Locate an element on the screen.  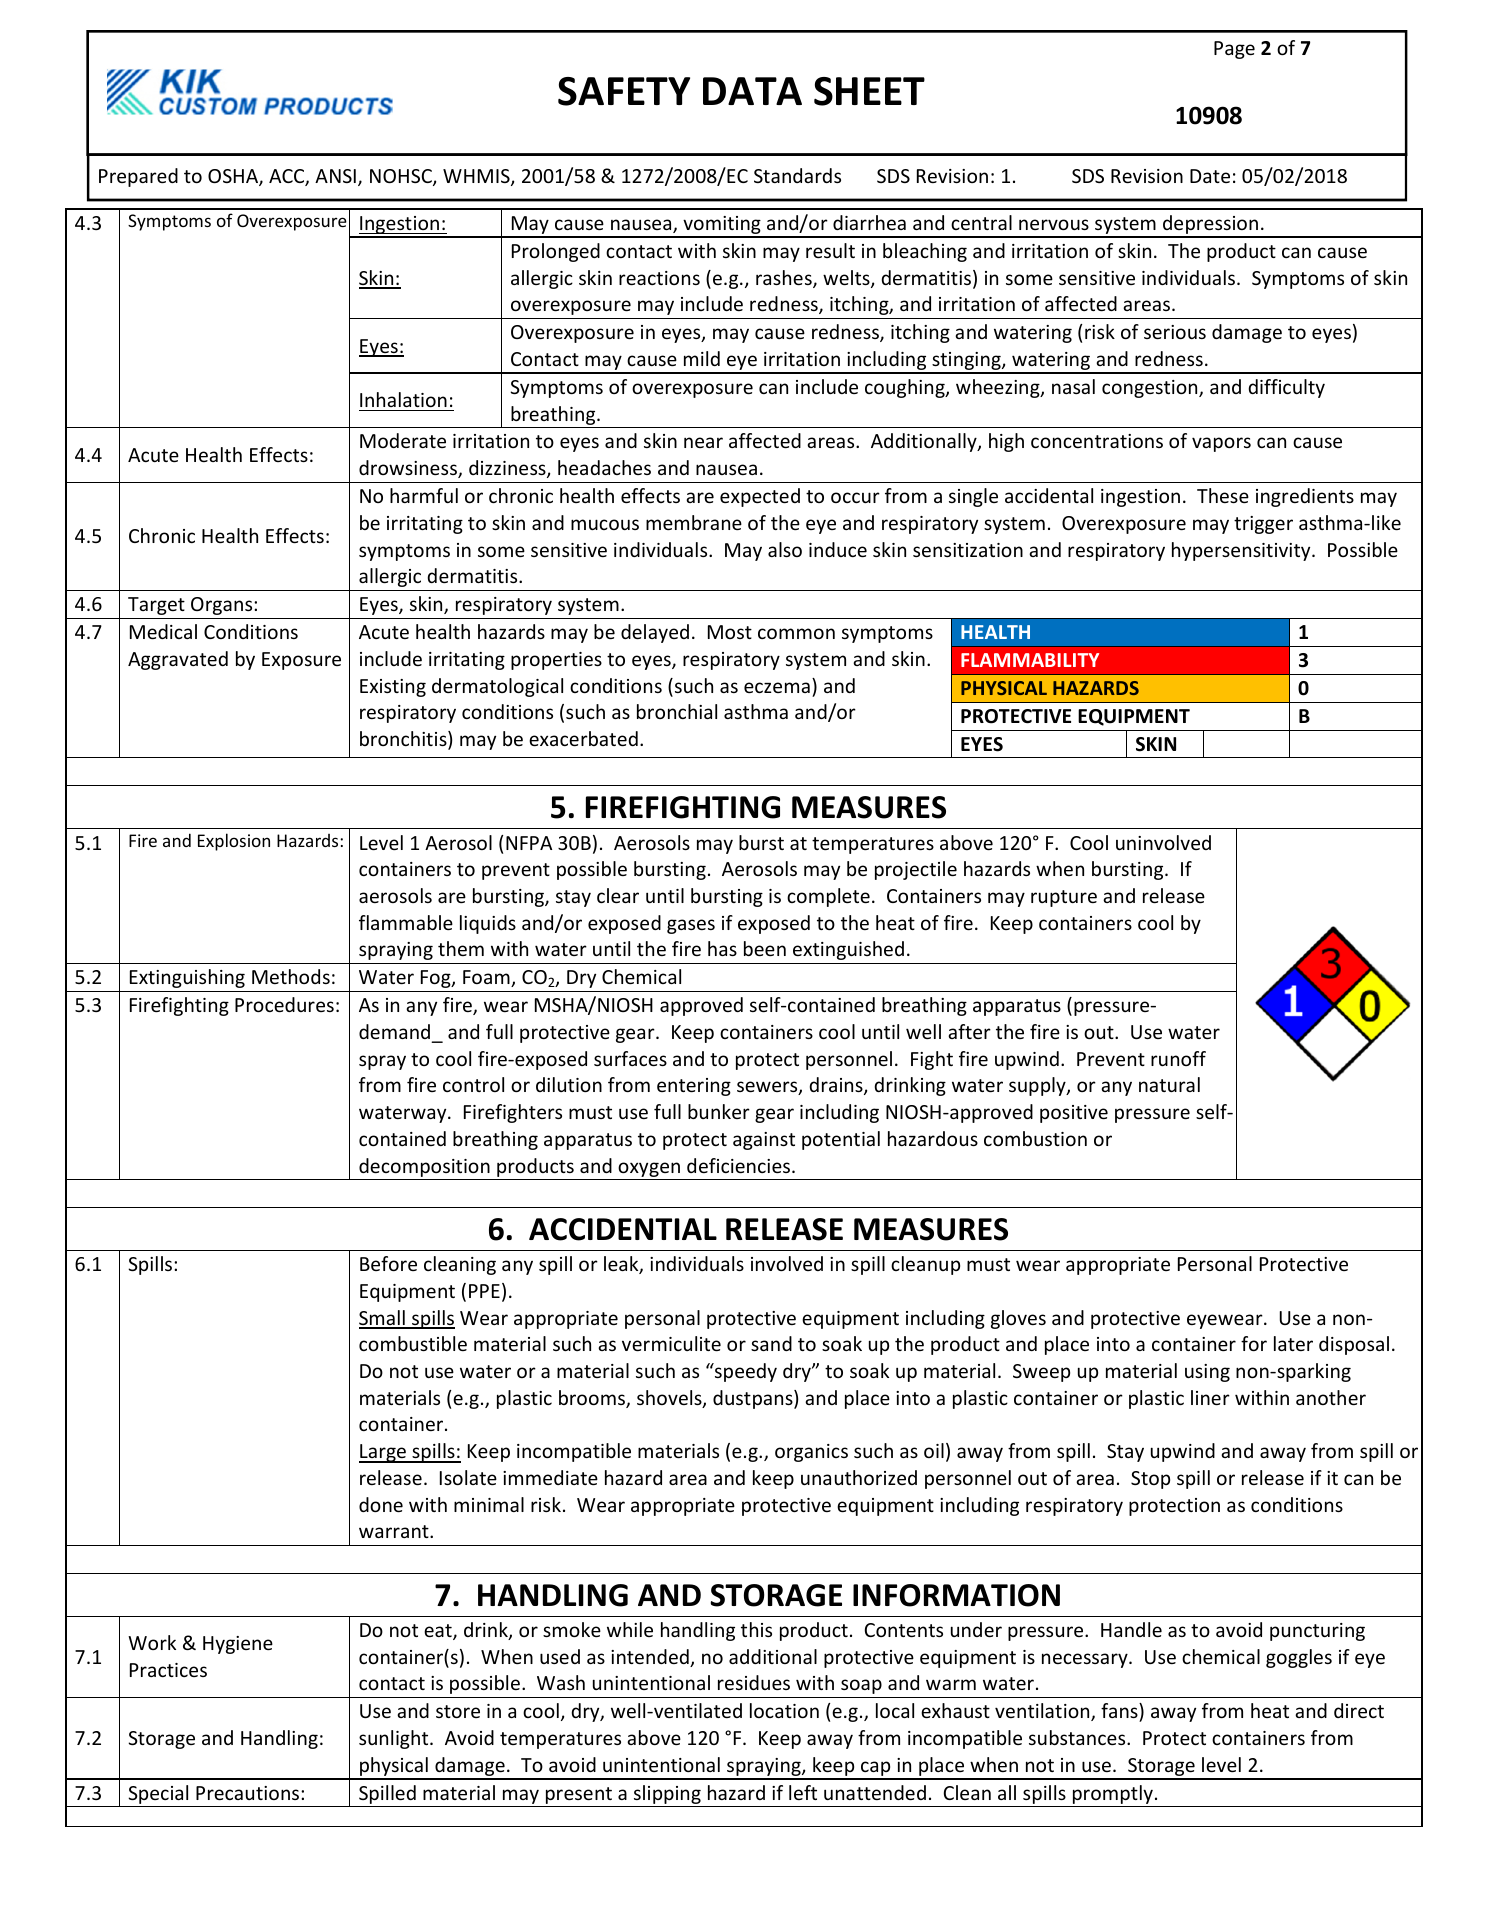
location is located at coordinates (784, 1710).
